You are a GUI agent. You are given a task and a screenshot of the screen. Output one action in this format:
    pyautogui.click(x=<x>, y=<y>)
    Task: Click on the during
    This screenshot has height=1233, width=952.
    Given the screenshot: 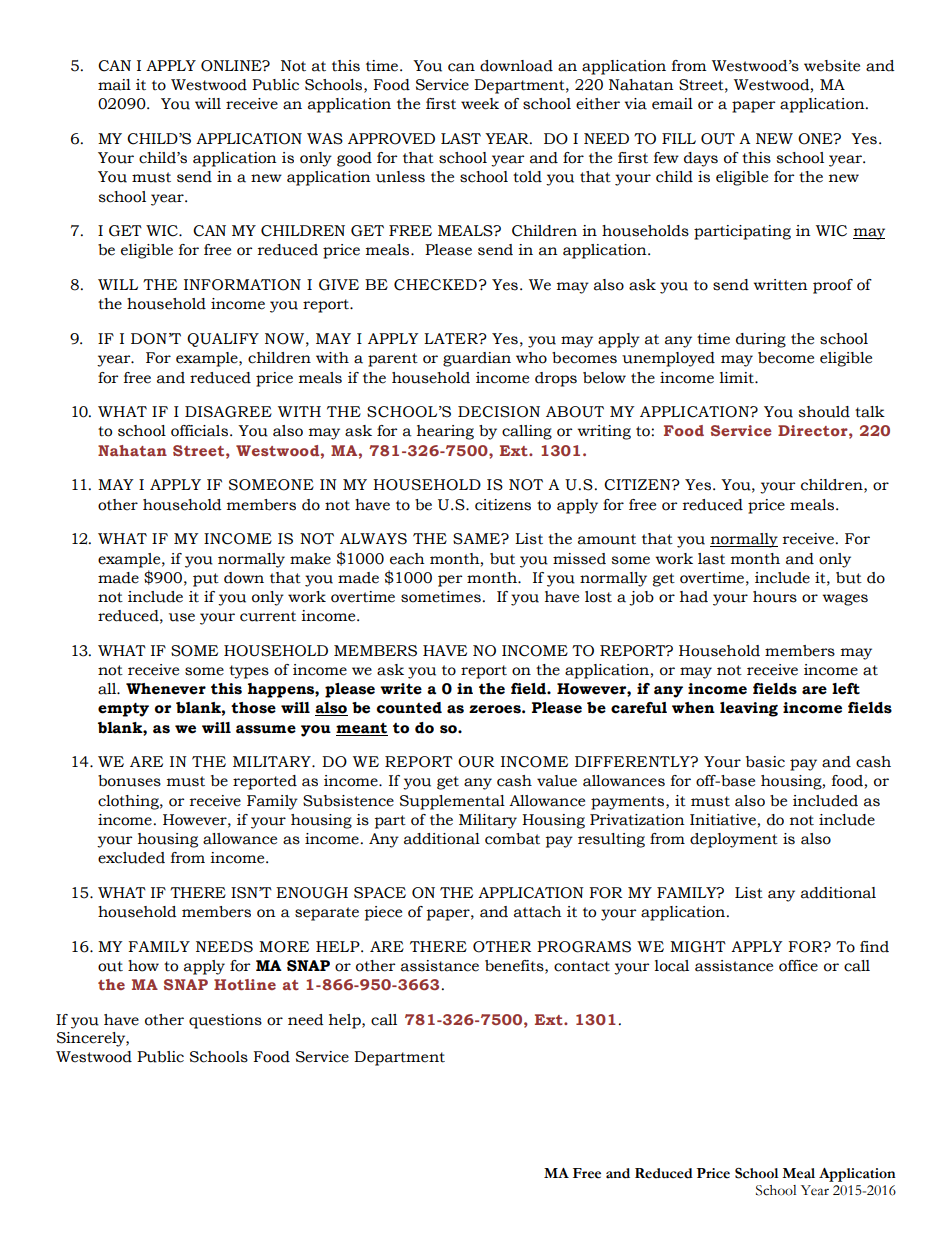 What is the action you would take?
    pyautogui.click(x=761, y=340)
